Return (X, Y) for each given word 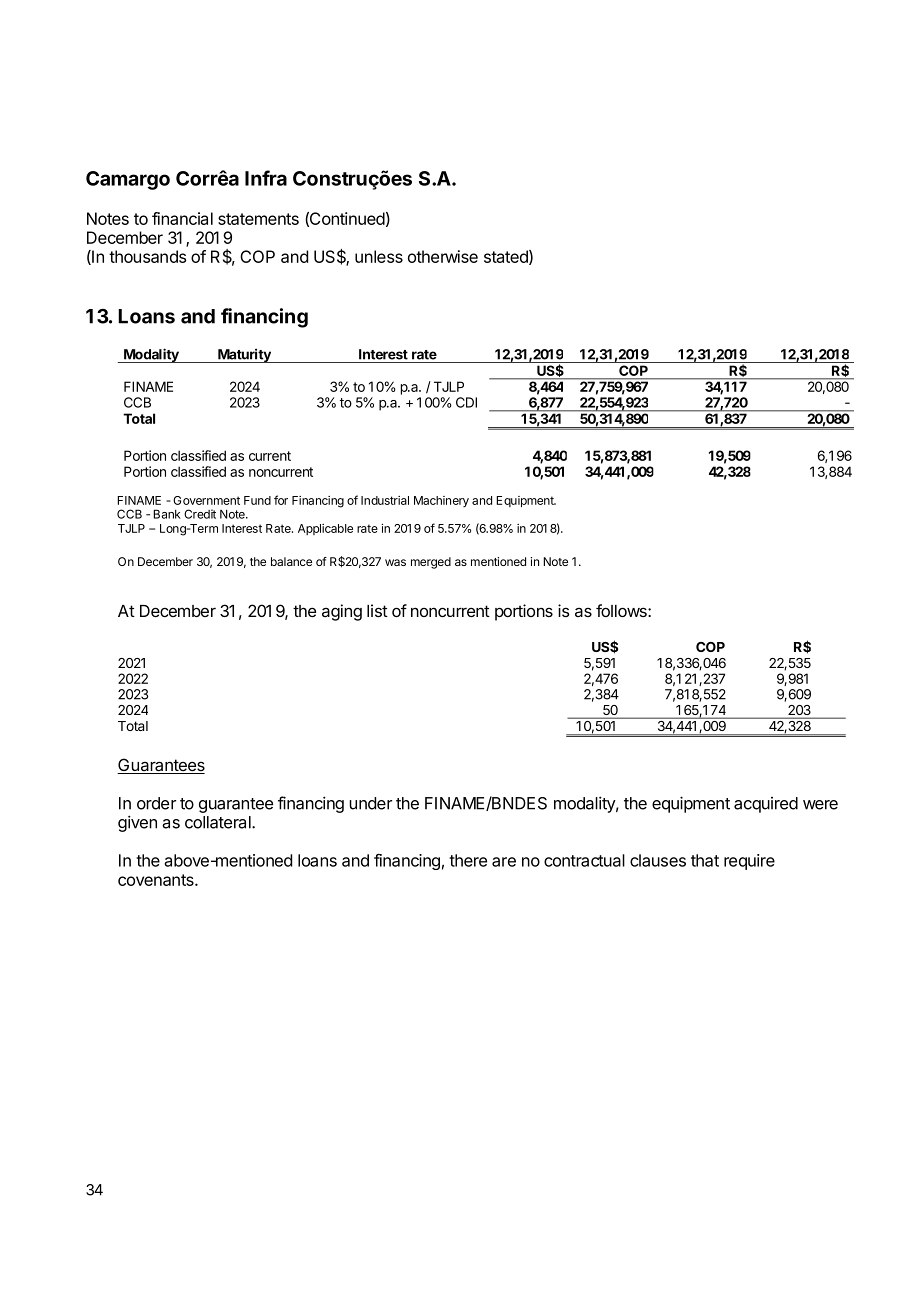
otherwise (443, 256)
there (468, 860)
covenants (157, 880)
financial (182, 218)
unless (379, 256)
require (749, 862)
